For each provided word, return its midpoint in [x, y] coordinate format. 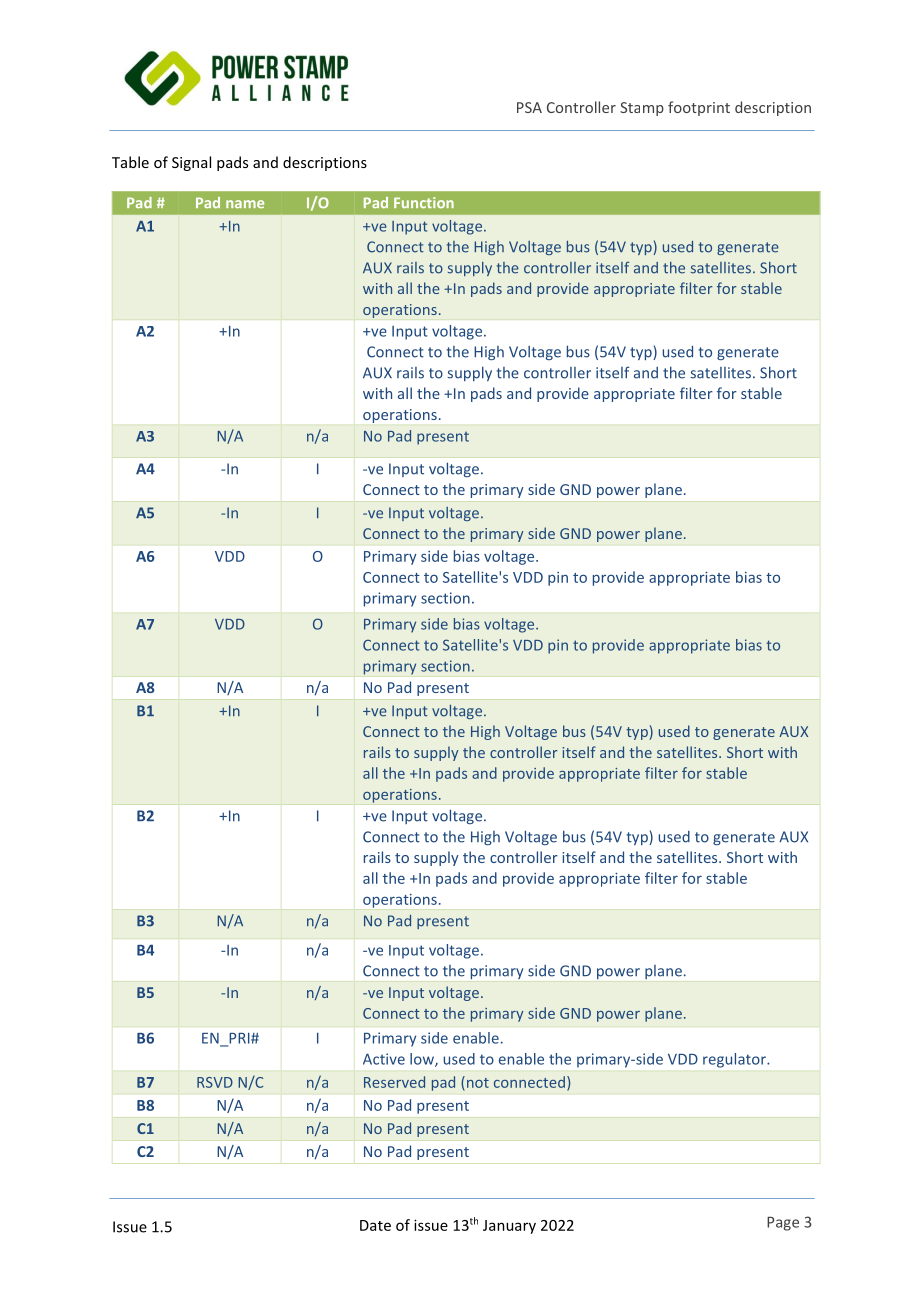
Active [384, 1059]
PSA [529, 107]
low [423, 1060]
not [476, 1082]
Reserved [394, 1082]
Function [424, 202]
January [509, 1227]
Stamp [642, 109]
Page [783, 1224]
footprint [699, 108]
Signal [191, 163]
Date [375, 1225]
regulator [735, 1060]
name [245, 204]
